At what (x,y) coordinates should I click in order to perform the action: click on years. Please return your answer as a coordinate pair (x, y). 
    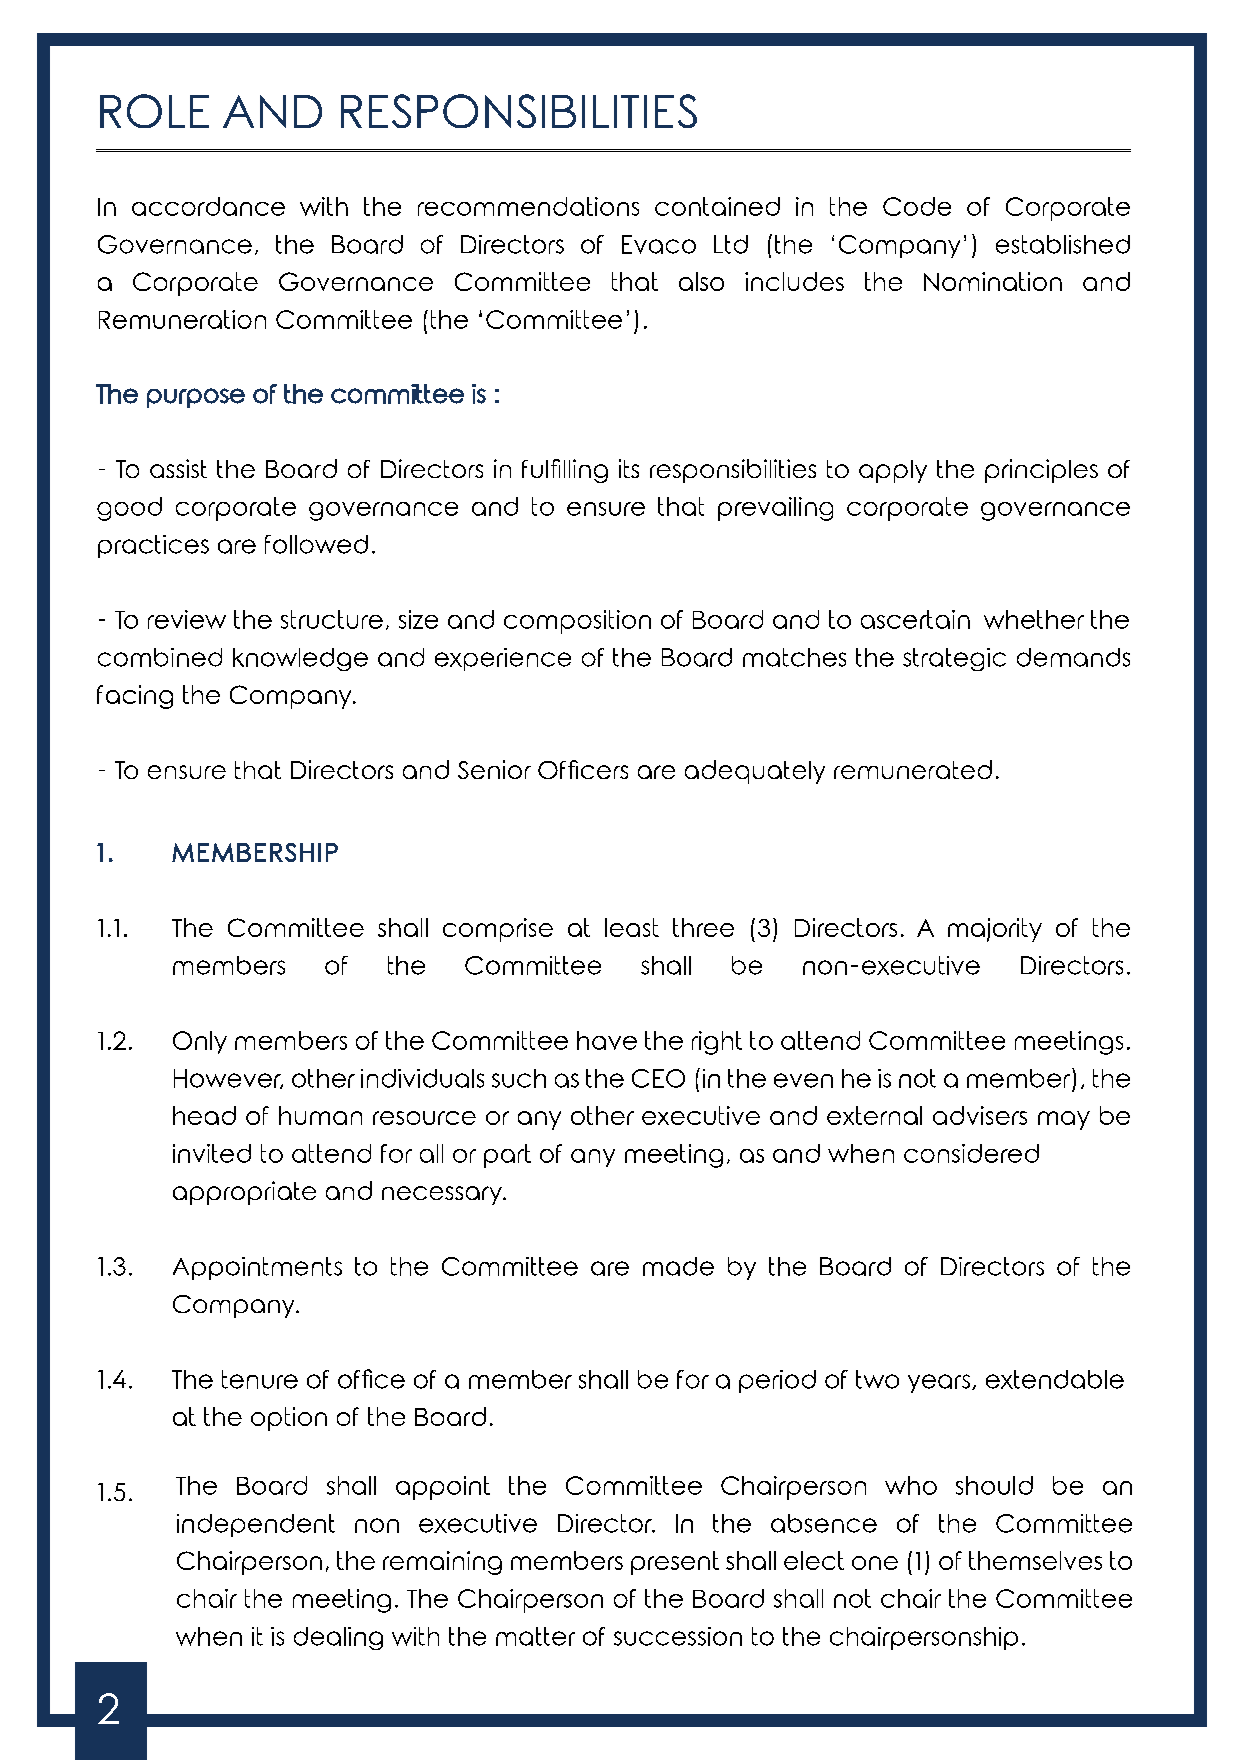
    Looking at the image, I should click on (939, 1383).
